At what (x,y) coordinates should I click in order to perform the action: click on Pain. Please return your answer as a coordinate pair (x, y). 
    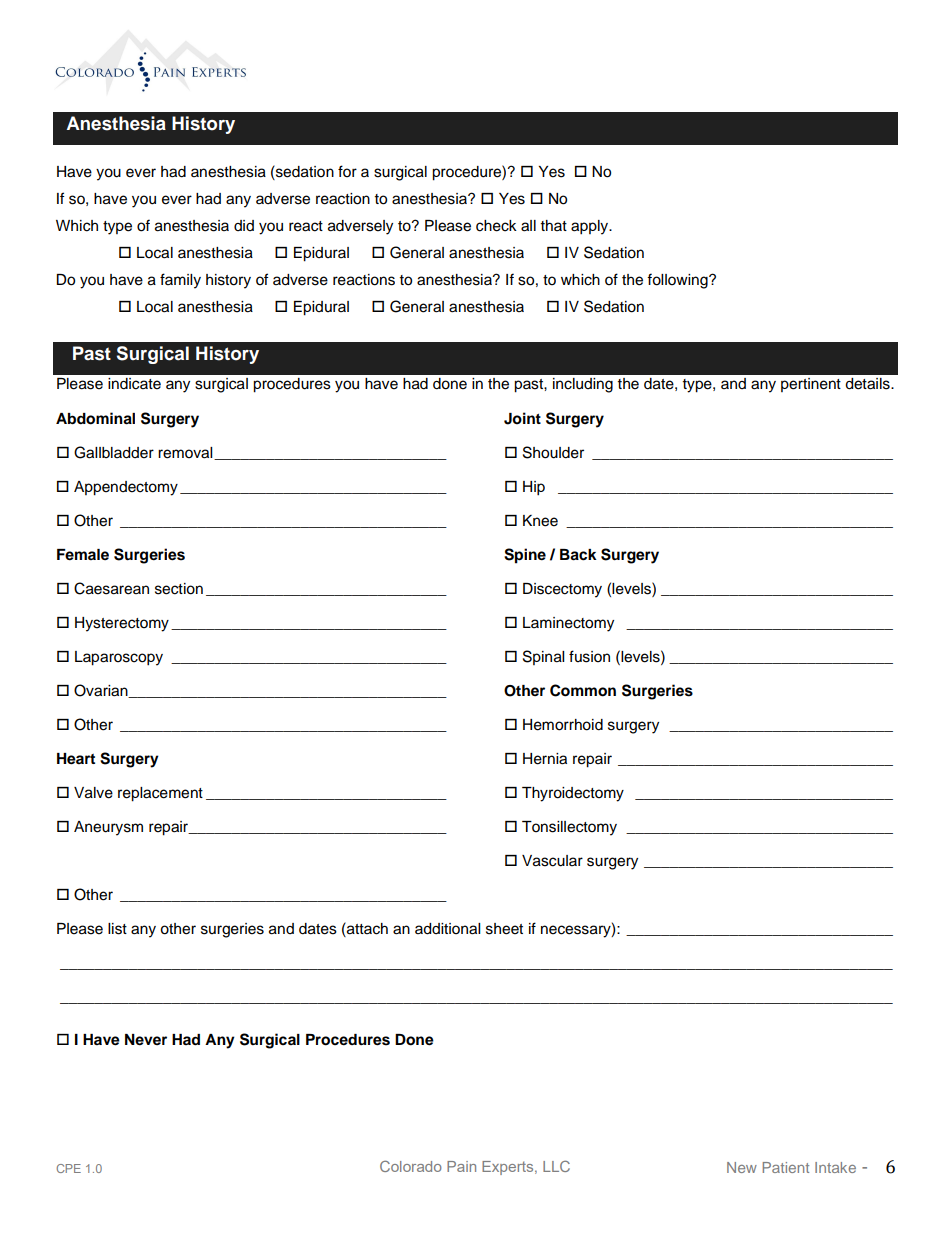
    Looking at the image, I should click on (461, 1166).
